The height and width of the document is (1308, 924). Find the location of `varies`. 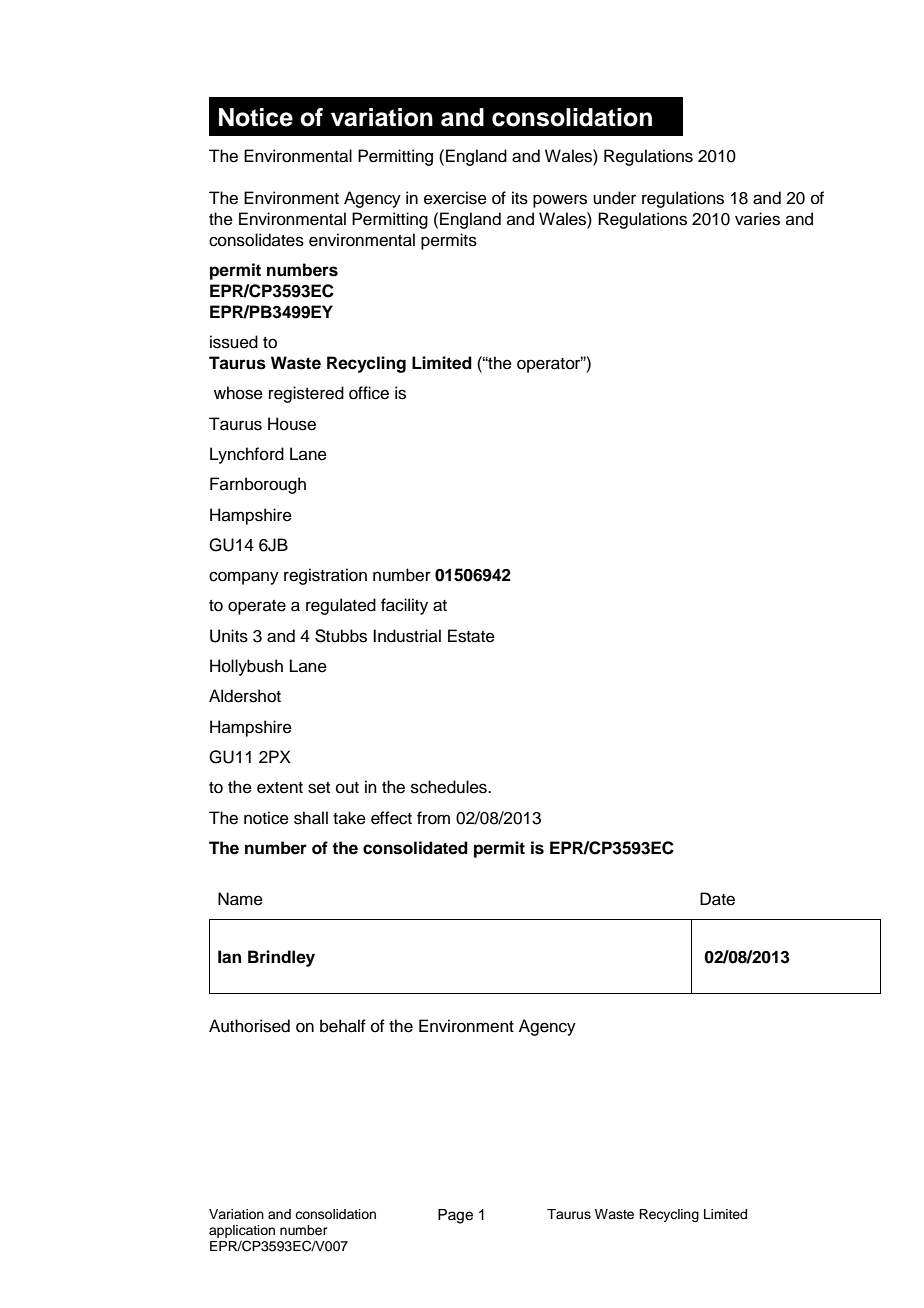

varies is located at coordinates (757, 219).
